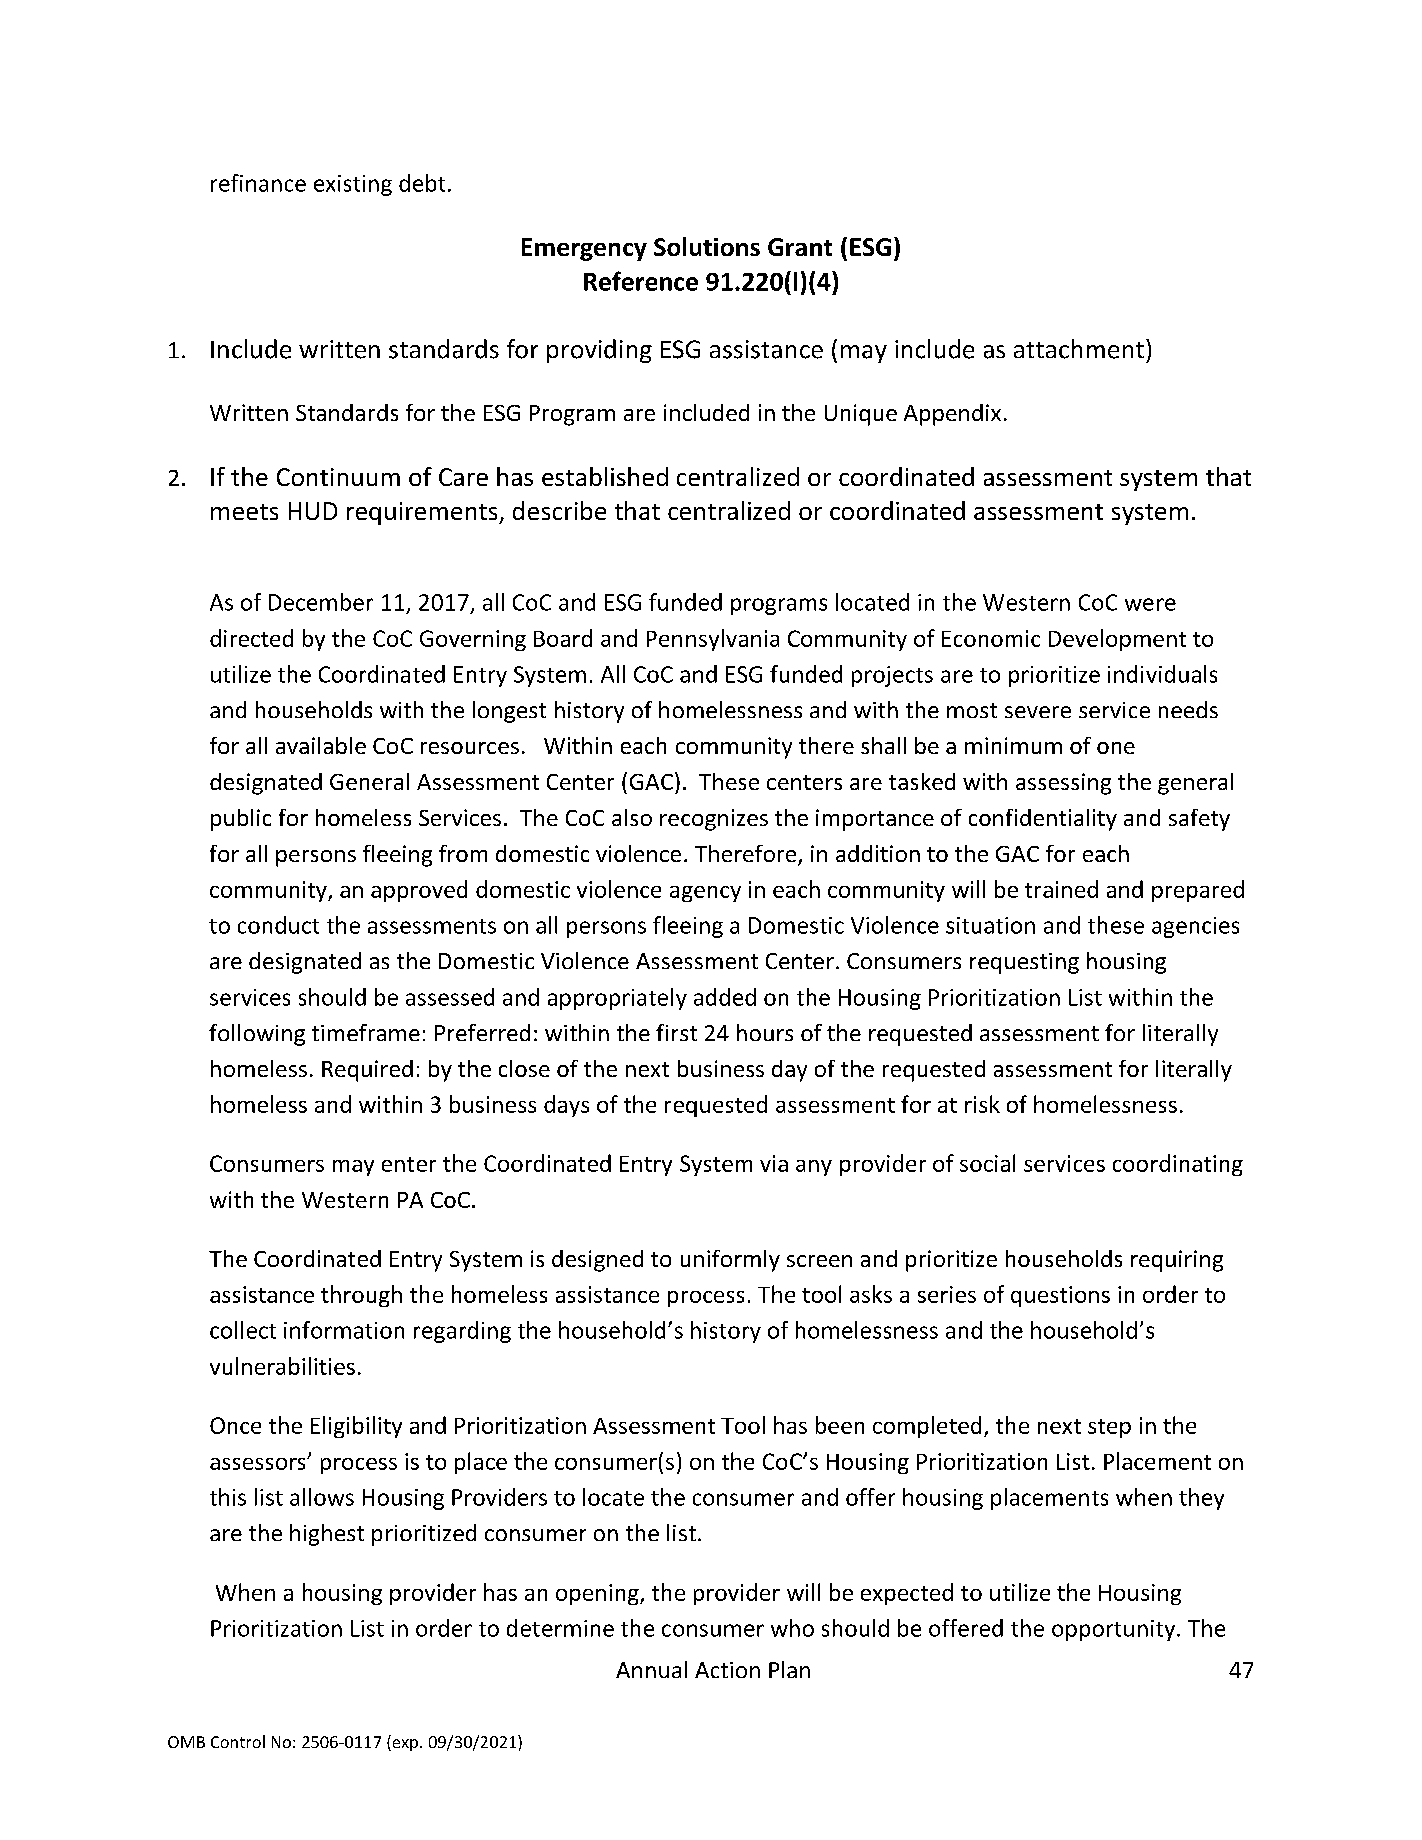  I want to click on Control, so click(238, 1741).
